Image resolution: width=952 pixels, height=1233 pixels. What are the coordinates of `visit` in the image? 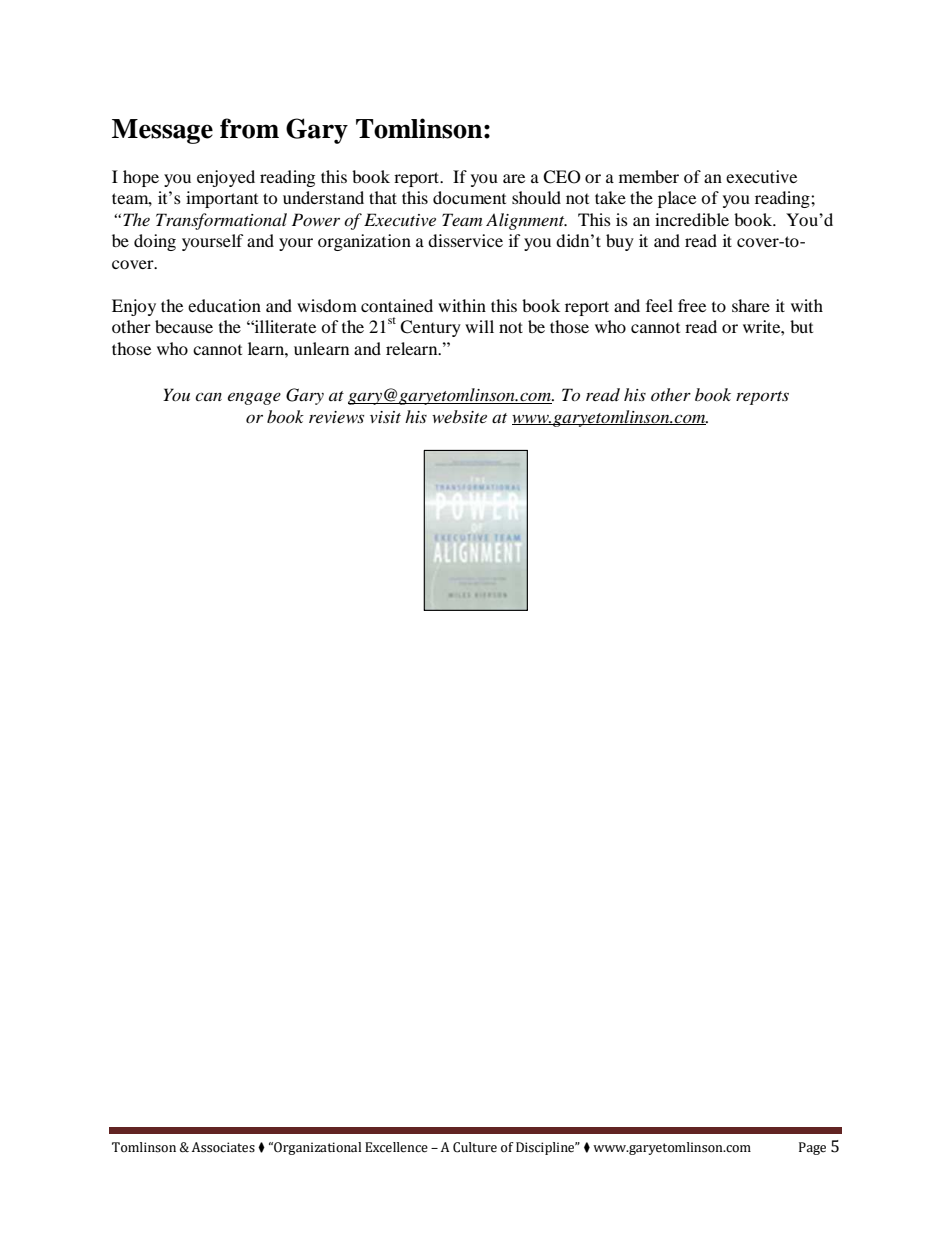 It's located at (385, 417).
